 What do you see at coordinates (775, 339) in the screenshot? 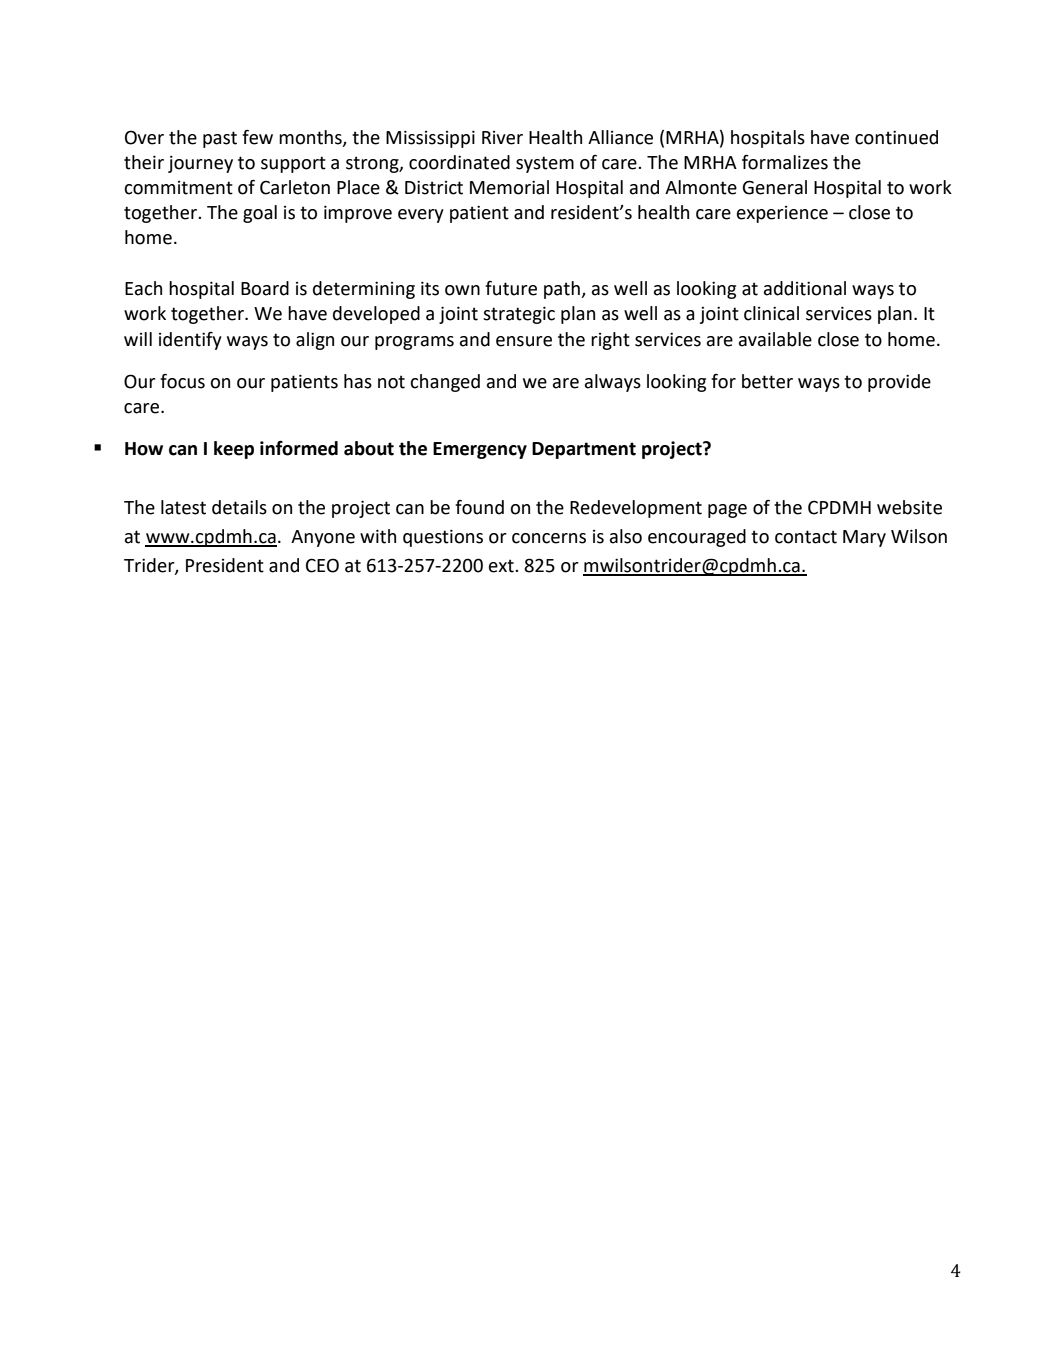
I see `available` at bounding box center [775, 339].
